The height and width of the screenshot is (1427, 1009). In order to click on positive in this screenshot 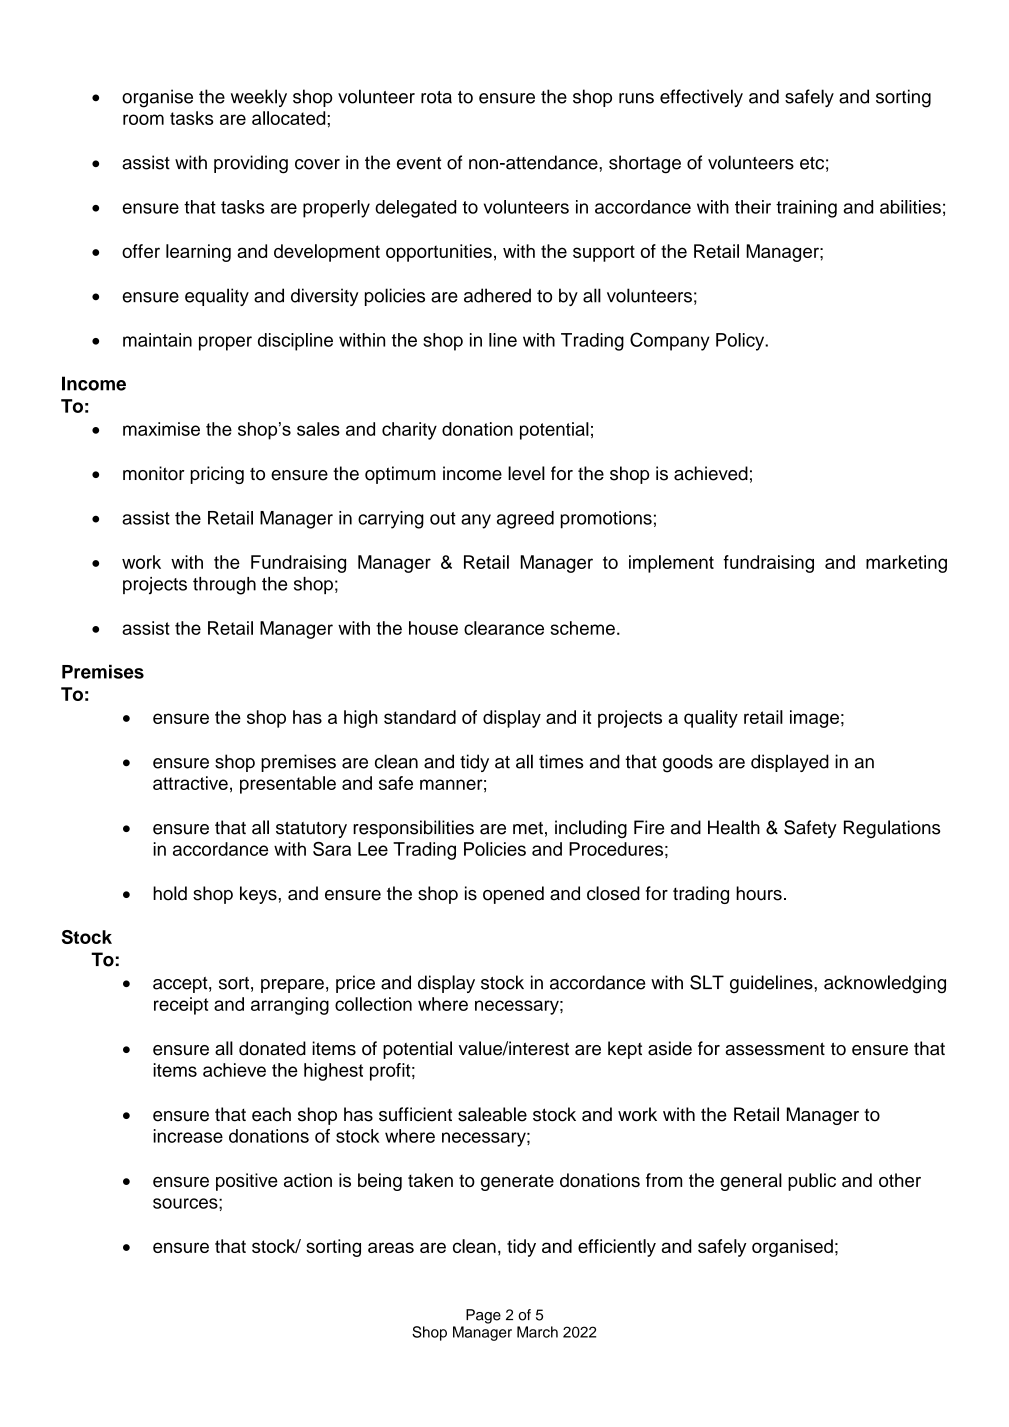, I will do `click(247, 1182)`.
